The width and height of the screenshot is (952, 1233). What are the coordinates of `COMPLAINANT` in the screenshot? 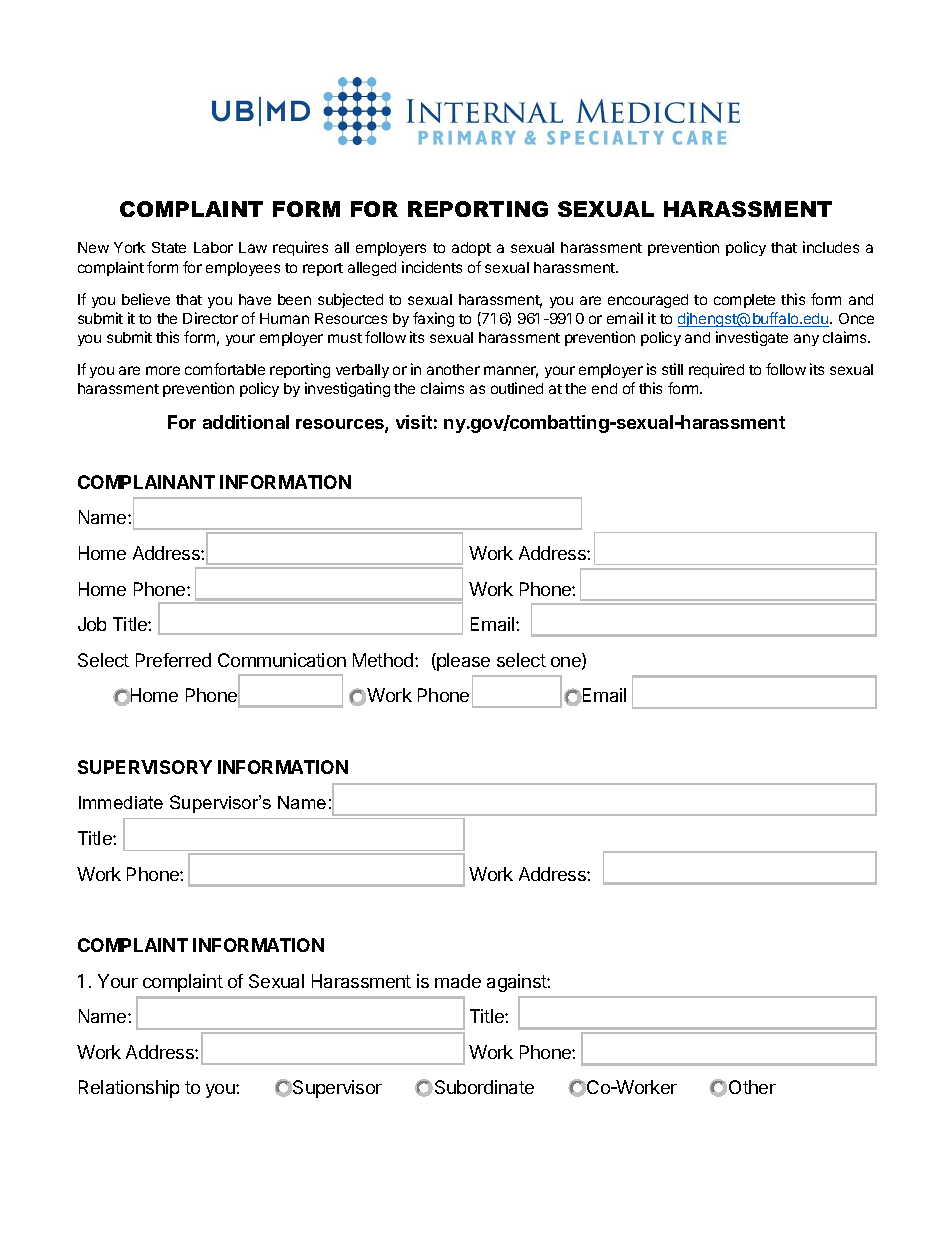 It's located at (146, 482).
